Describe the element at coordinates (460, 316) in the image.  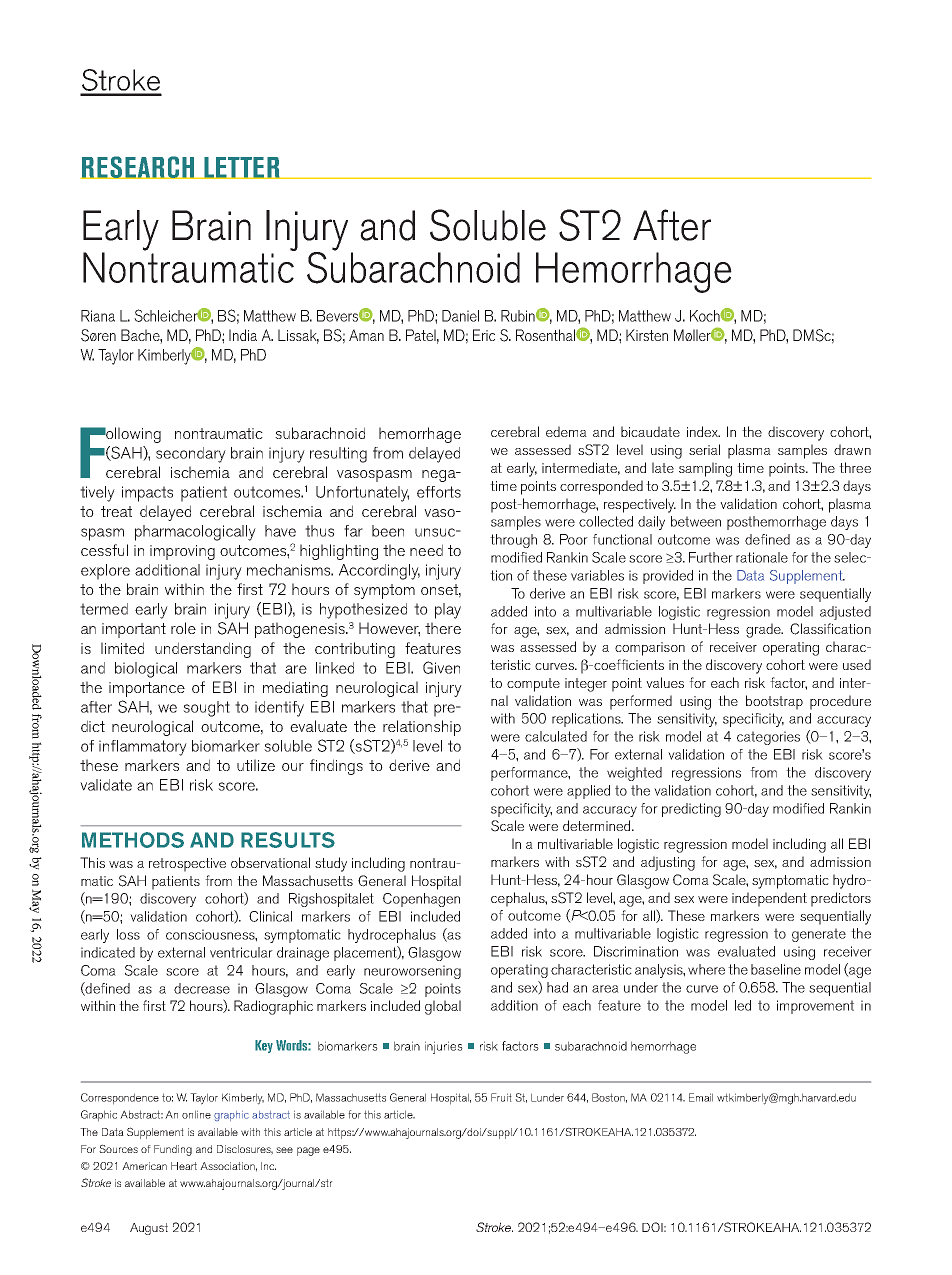
I see `Daniel` at that location.
